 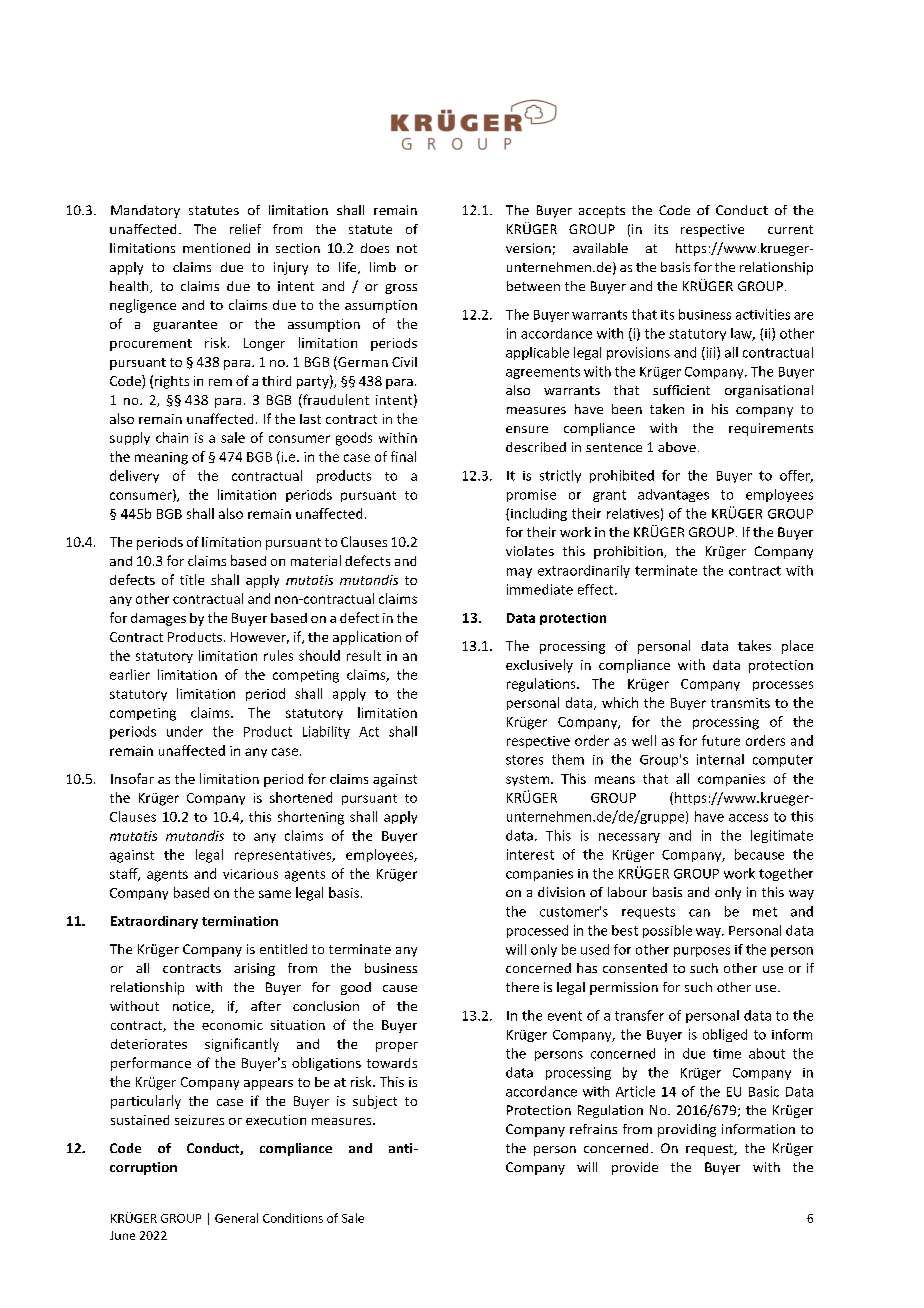 What do you see at coordinates (528, 248) in the page?
I see `version` at bounding box center [528, 248].
